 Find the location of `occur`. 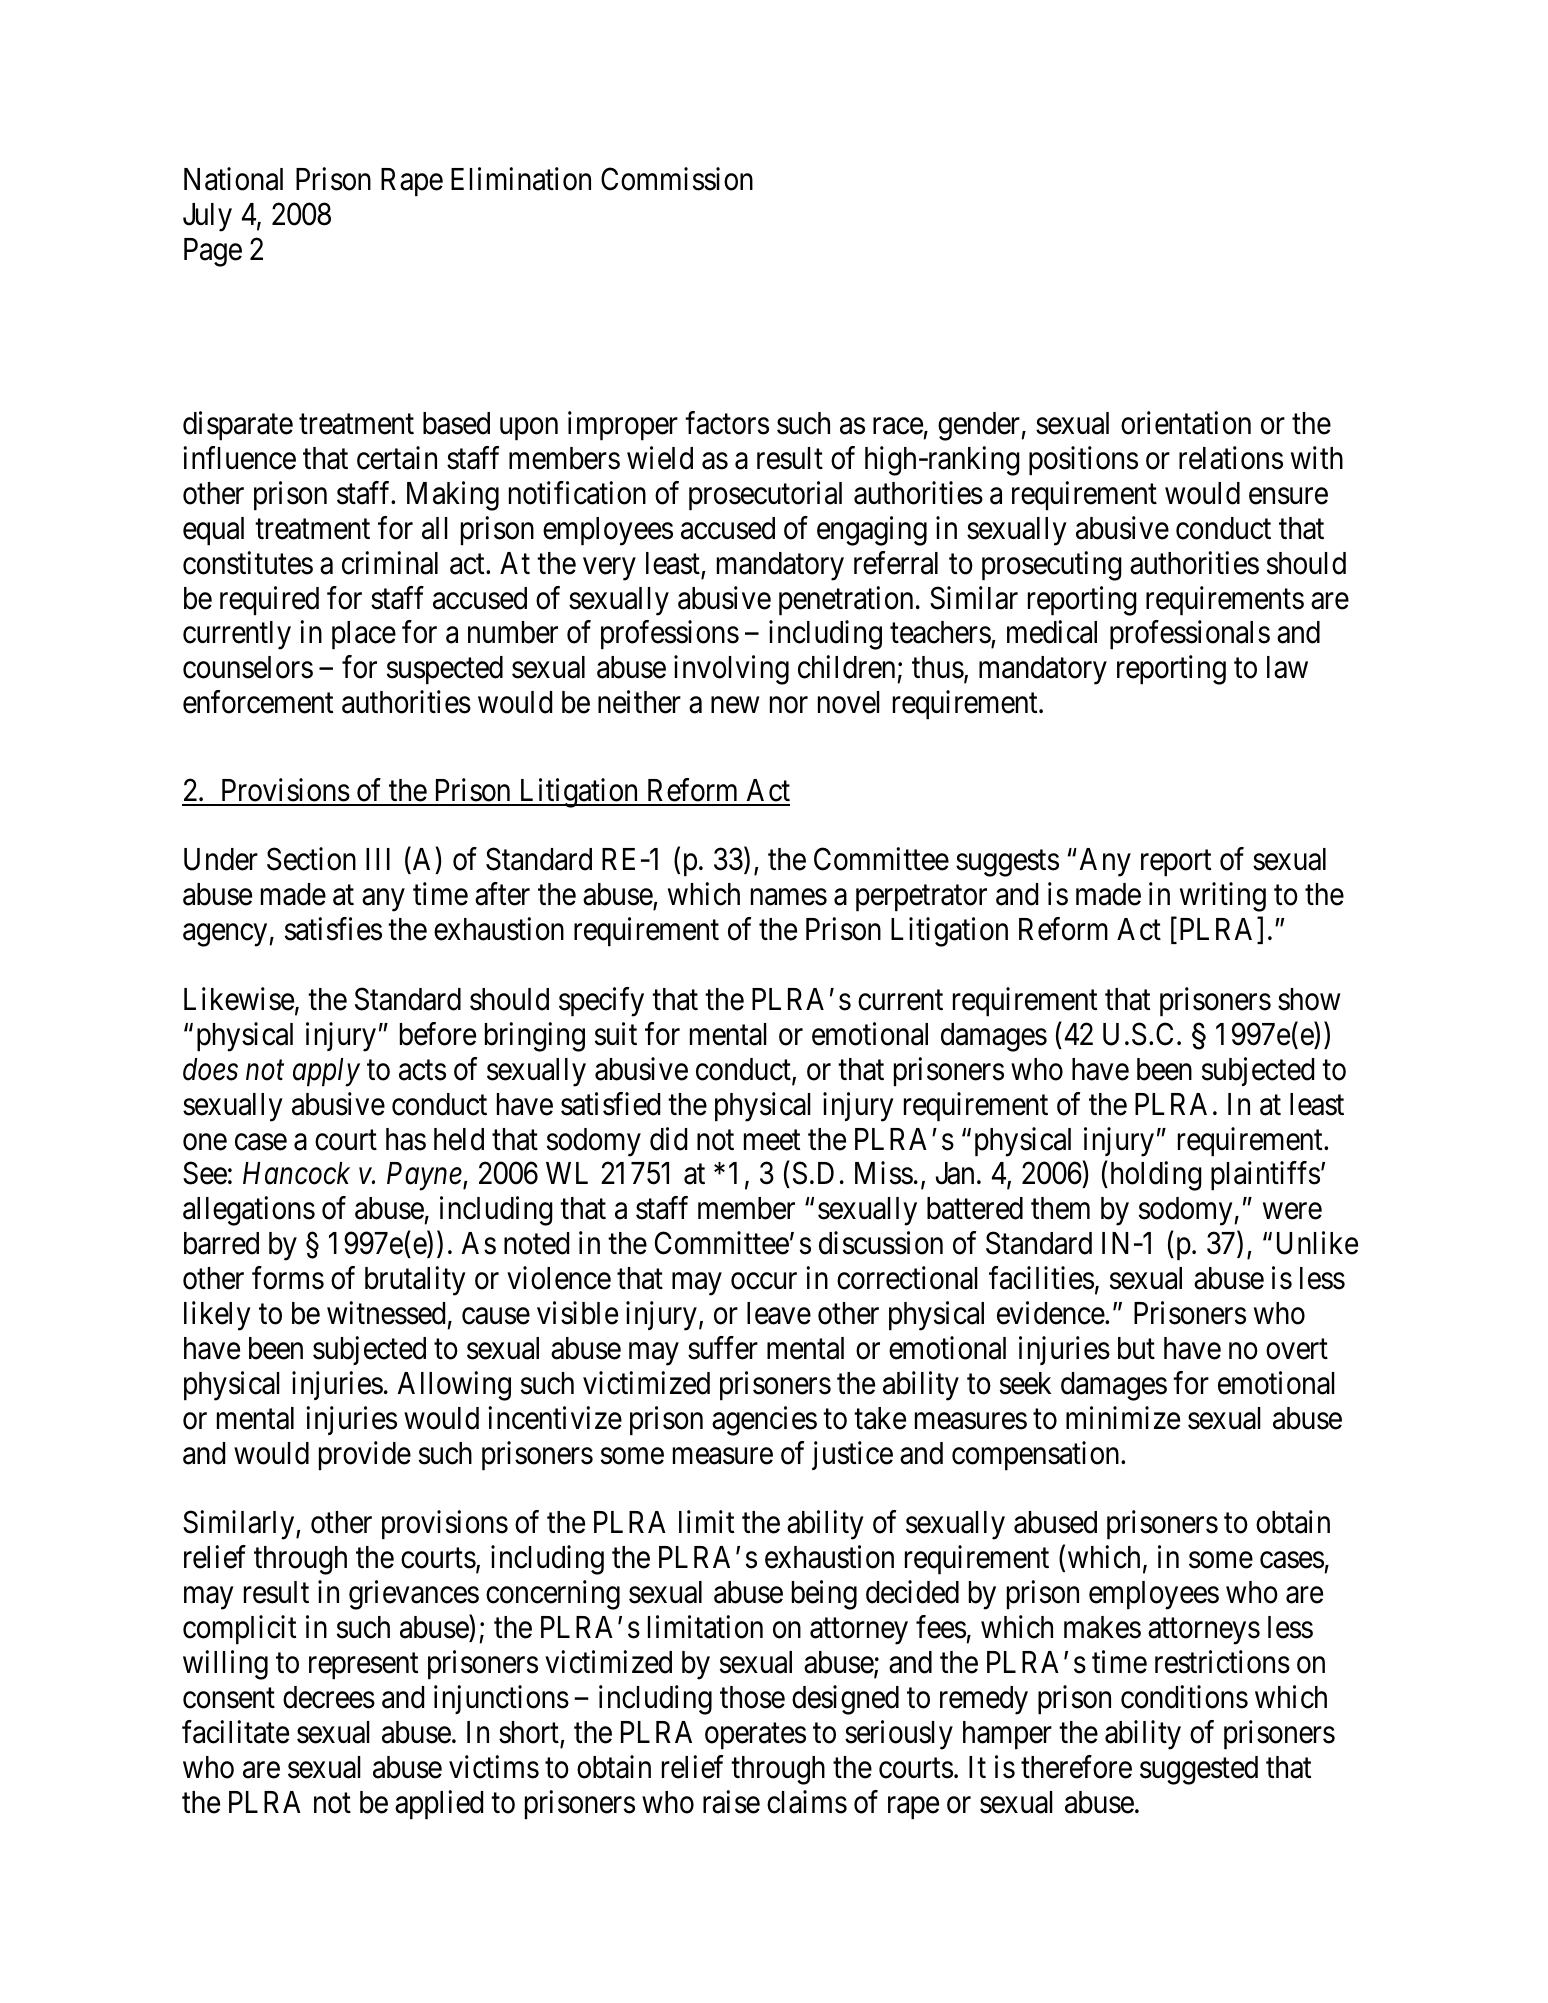

occur is located at coordinates (764, 1281).
